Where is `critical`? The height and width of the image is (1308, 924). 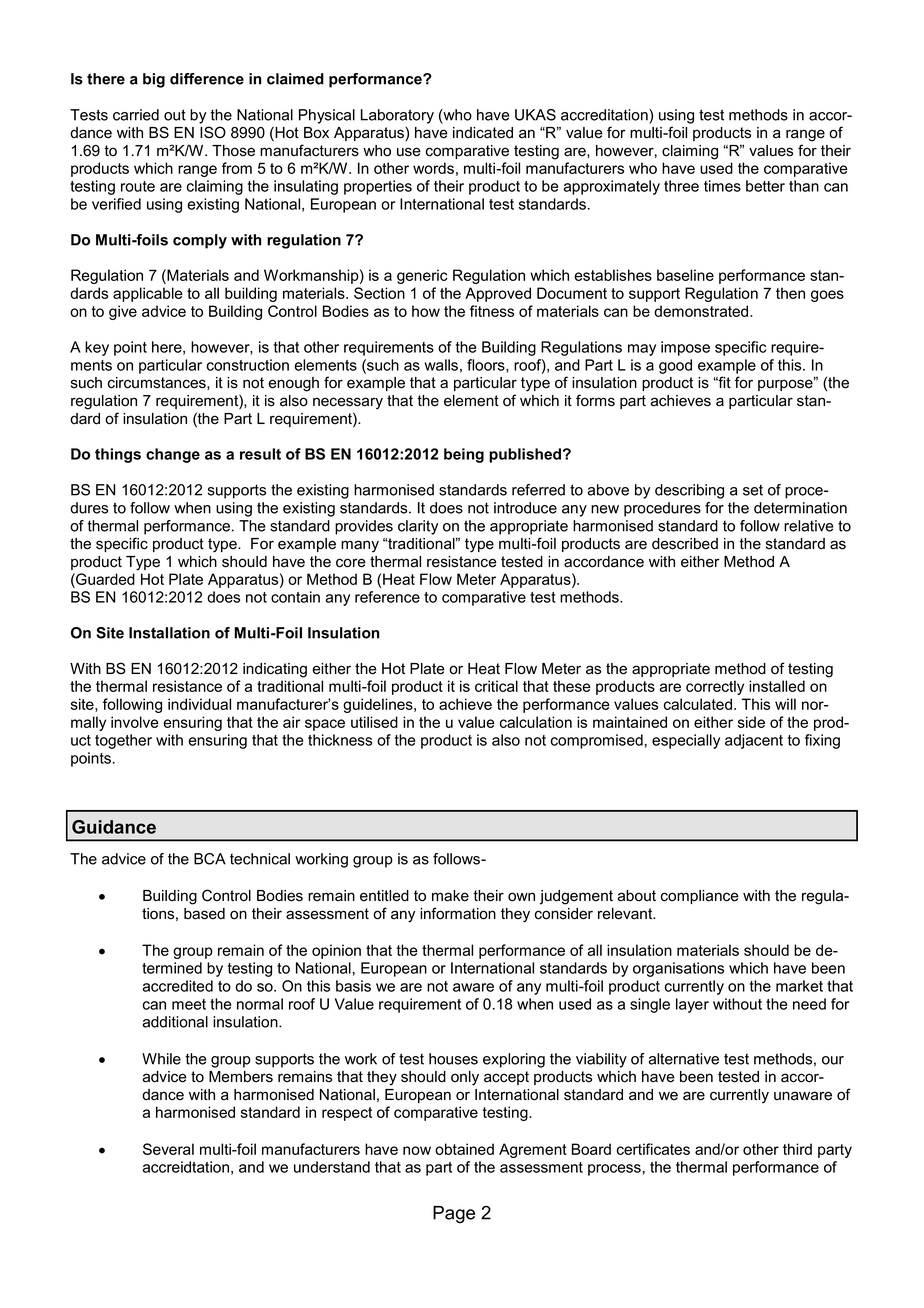 critical is located at coordinates (496, 686).
